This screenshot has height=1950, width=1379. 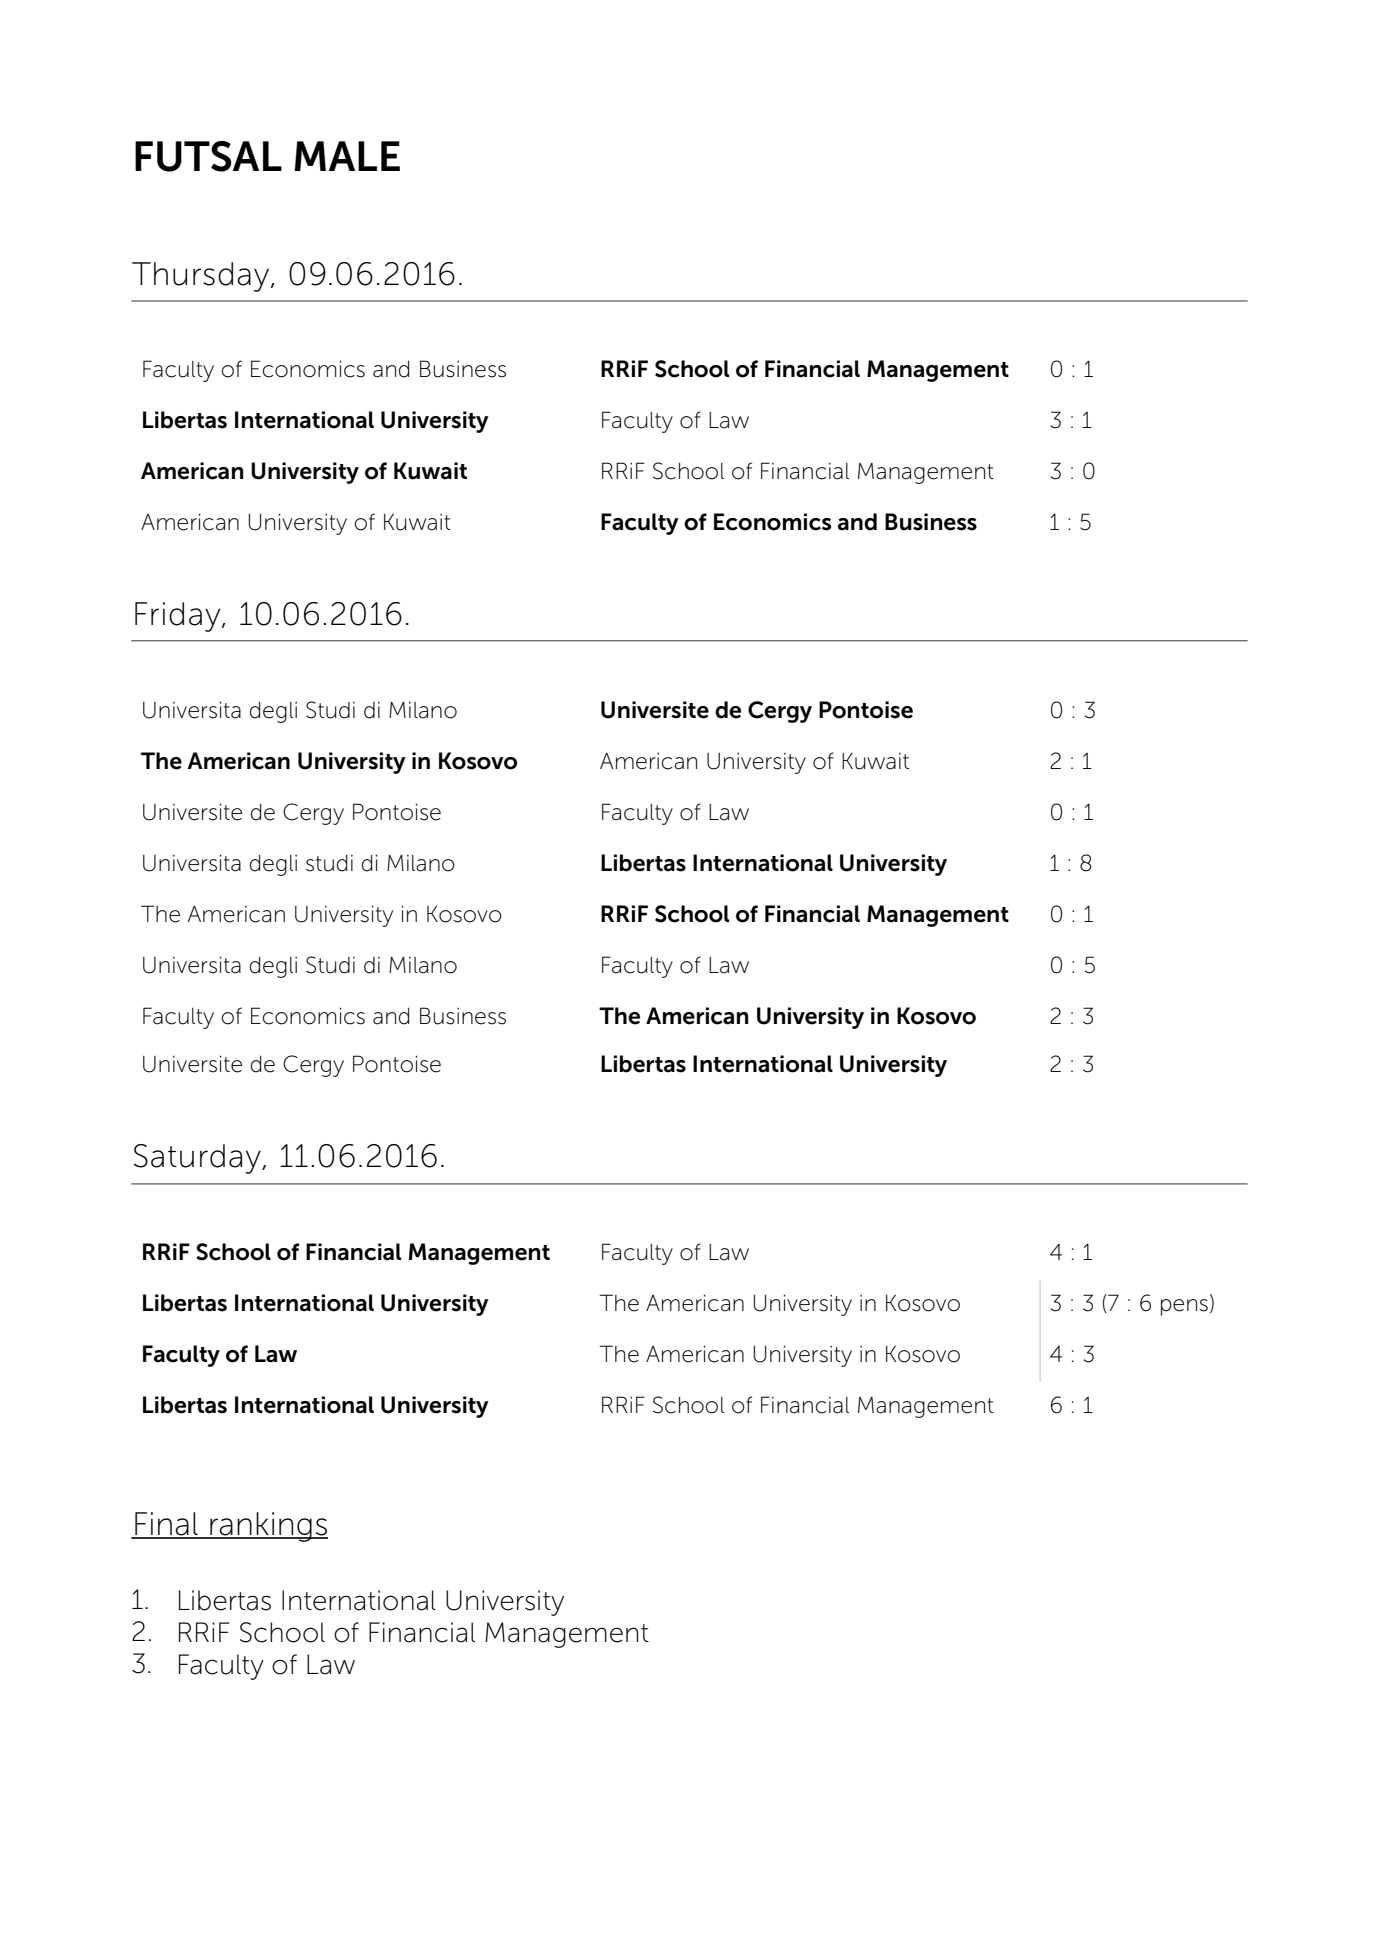 I want to click on Friday, so click(x=179, y=617).
